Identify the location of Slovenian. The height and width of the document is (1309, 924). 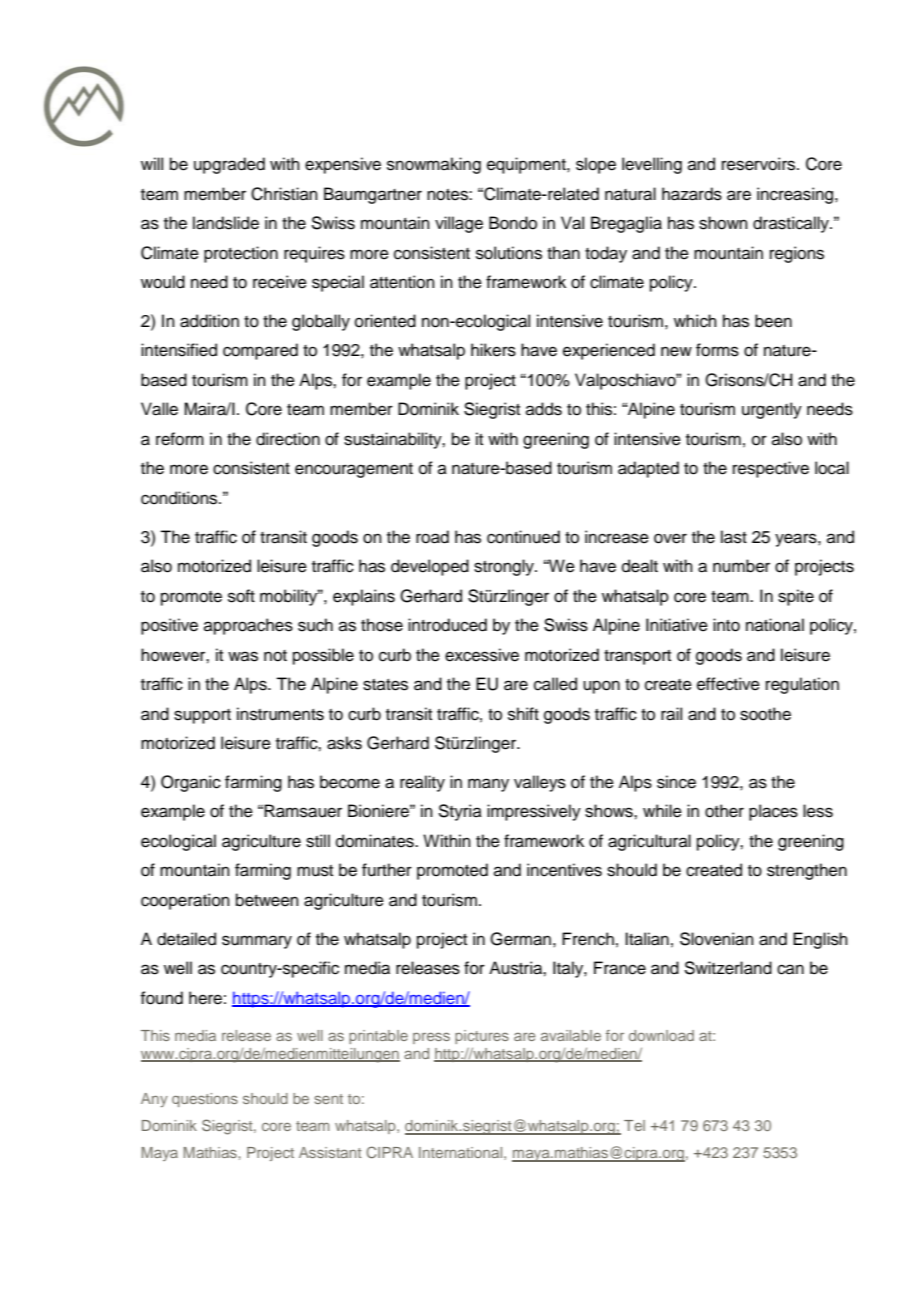
(717, 939).
